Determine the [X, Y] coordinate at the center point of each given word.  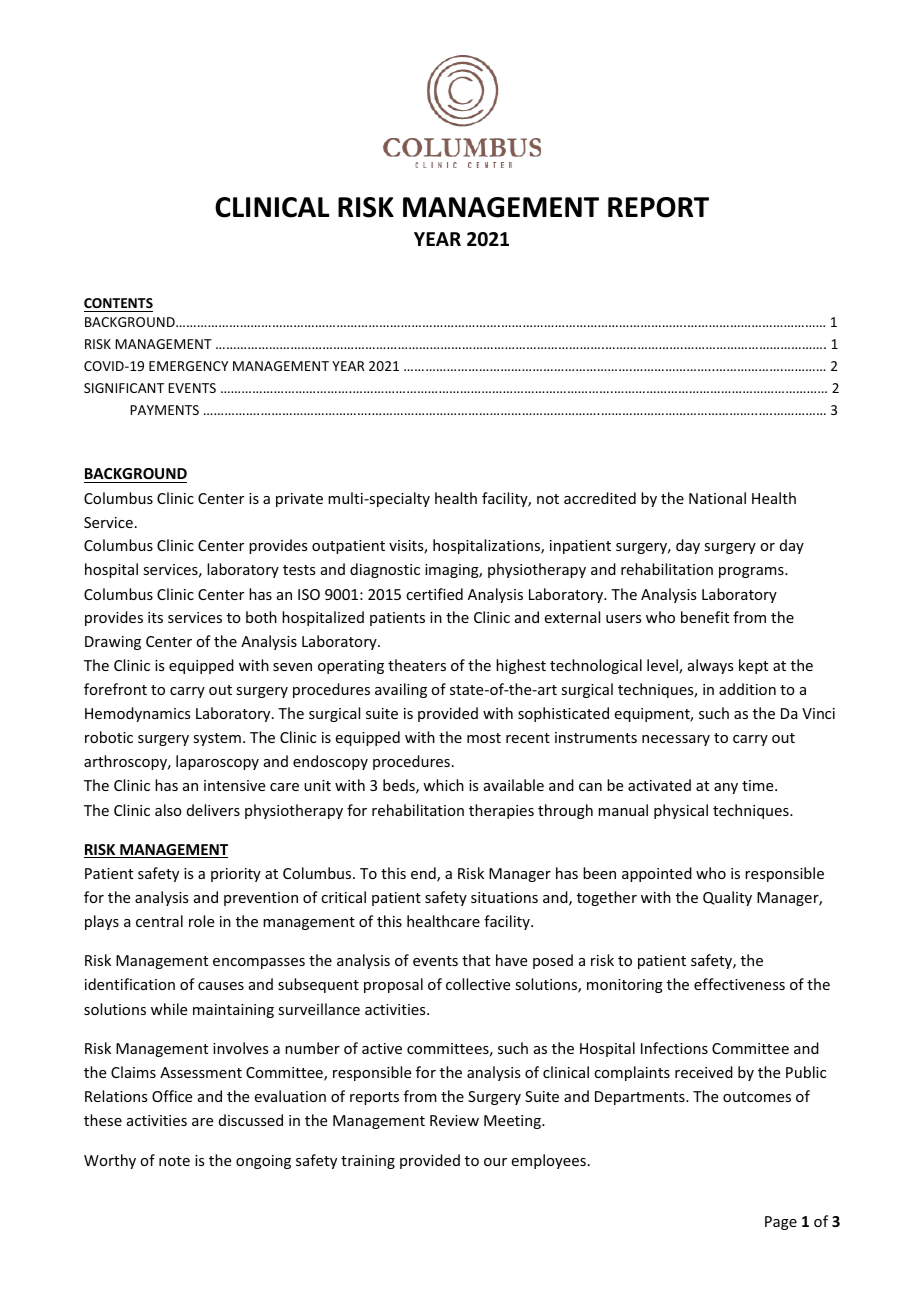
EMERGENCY [188, 366]
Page [781, 1223]
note [174, 1161]
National [717, 498]
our [495, 1162]
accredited [600, 498]
